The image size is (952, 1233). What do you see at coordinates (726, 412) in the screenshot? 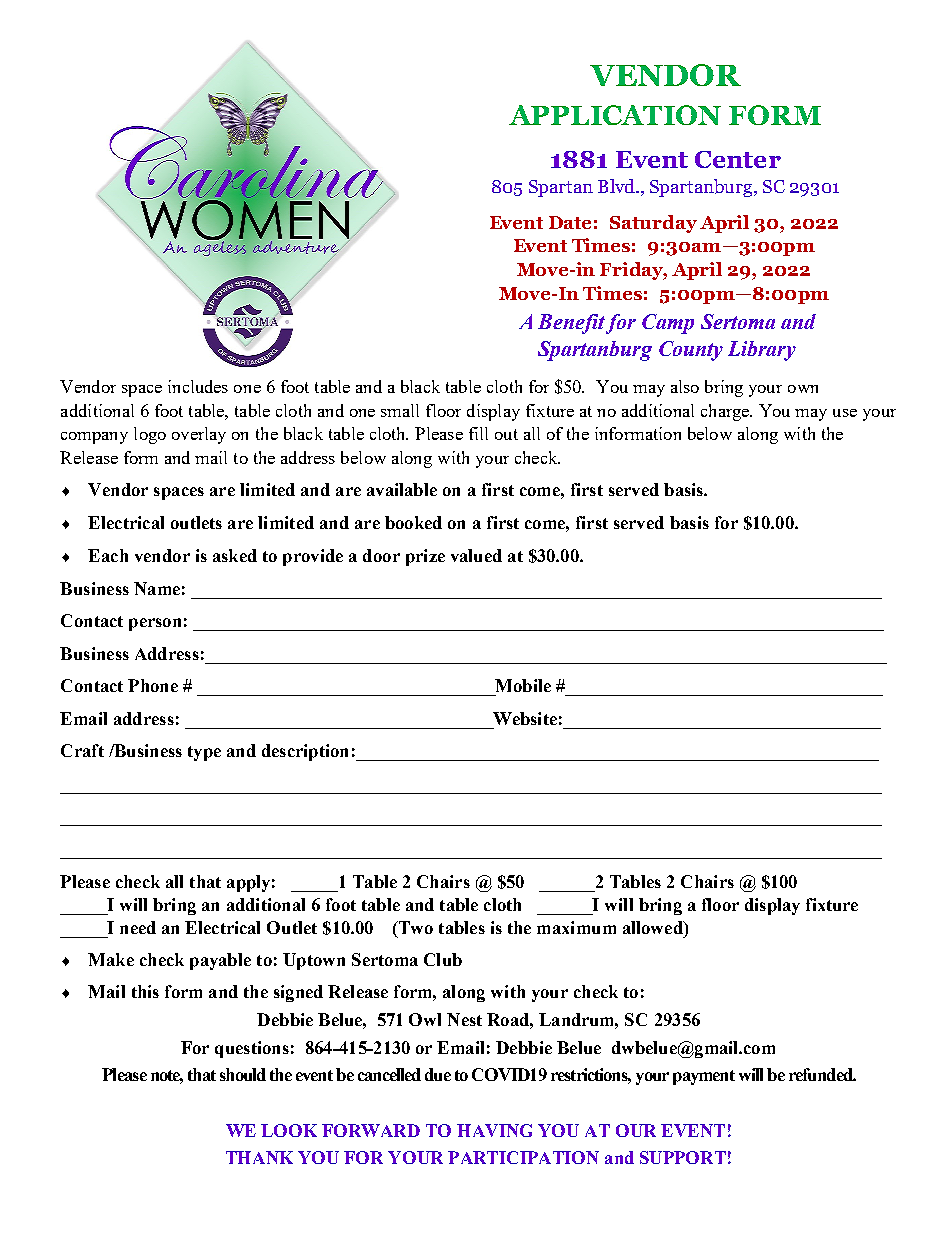
I see `charge` at bounding box center [726, 412].
